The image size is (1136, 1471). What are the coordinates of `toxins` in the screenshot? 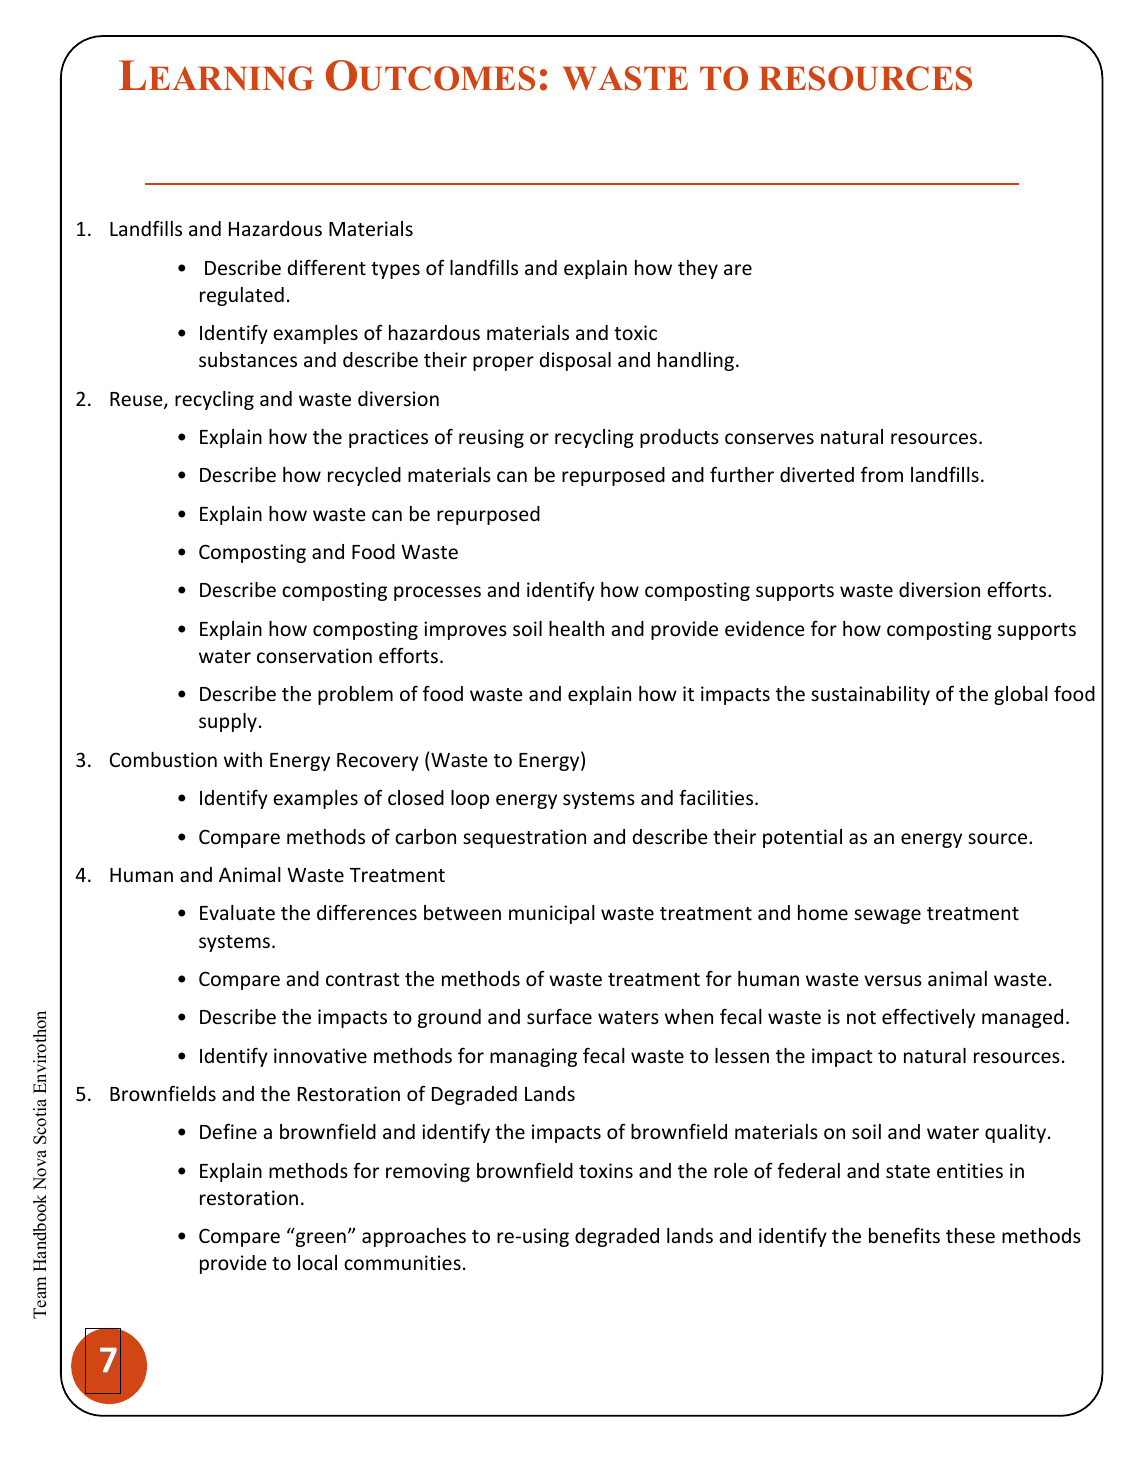 It's located at (606, 1170).
